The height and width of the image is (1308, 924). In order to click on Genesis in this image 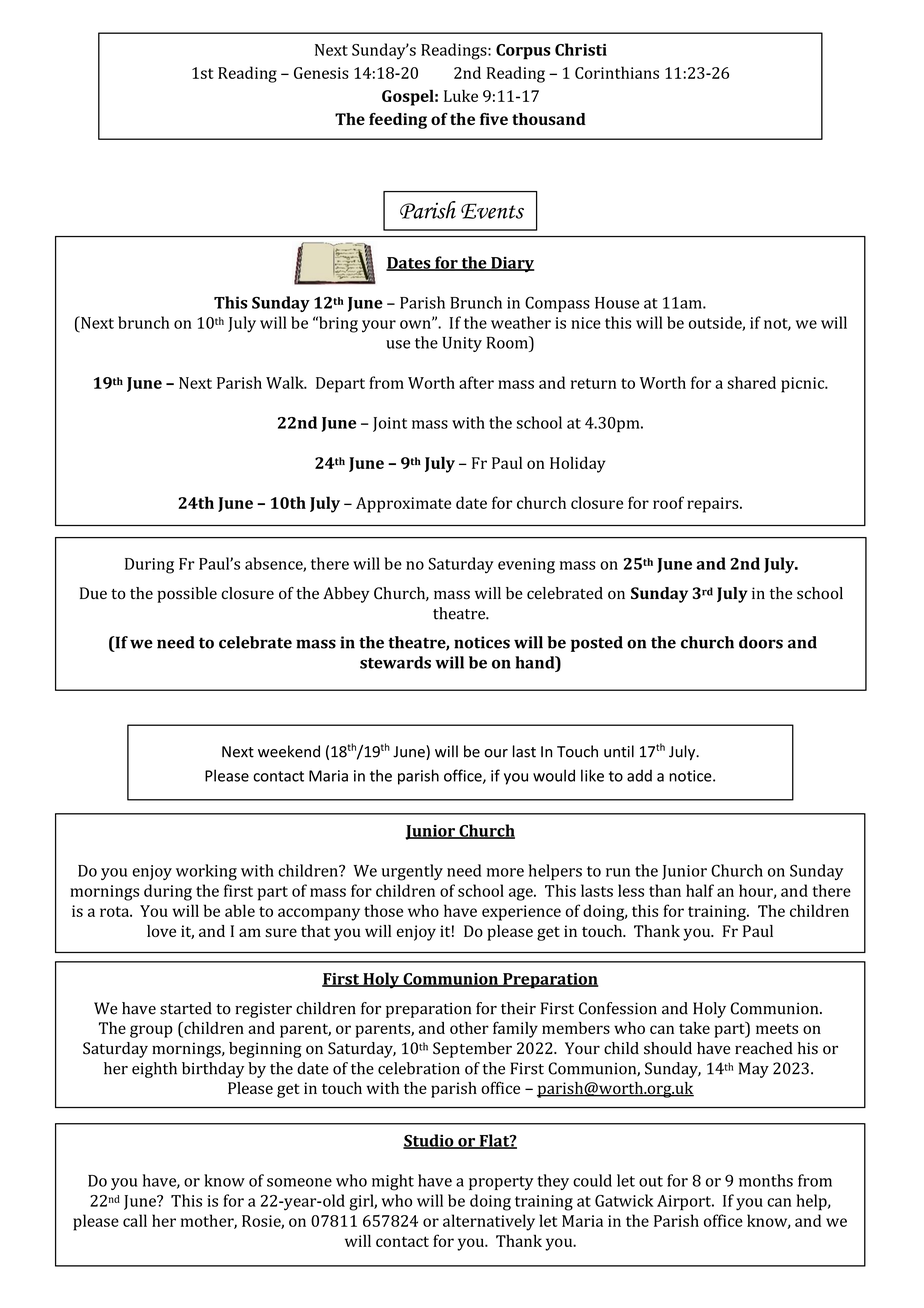, I will do `click(321, 73)`.
